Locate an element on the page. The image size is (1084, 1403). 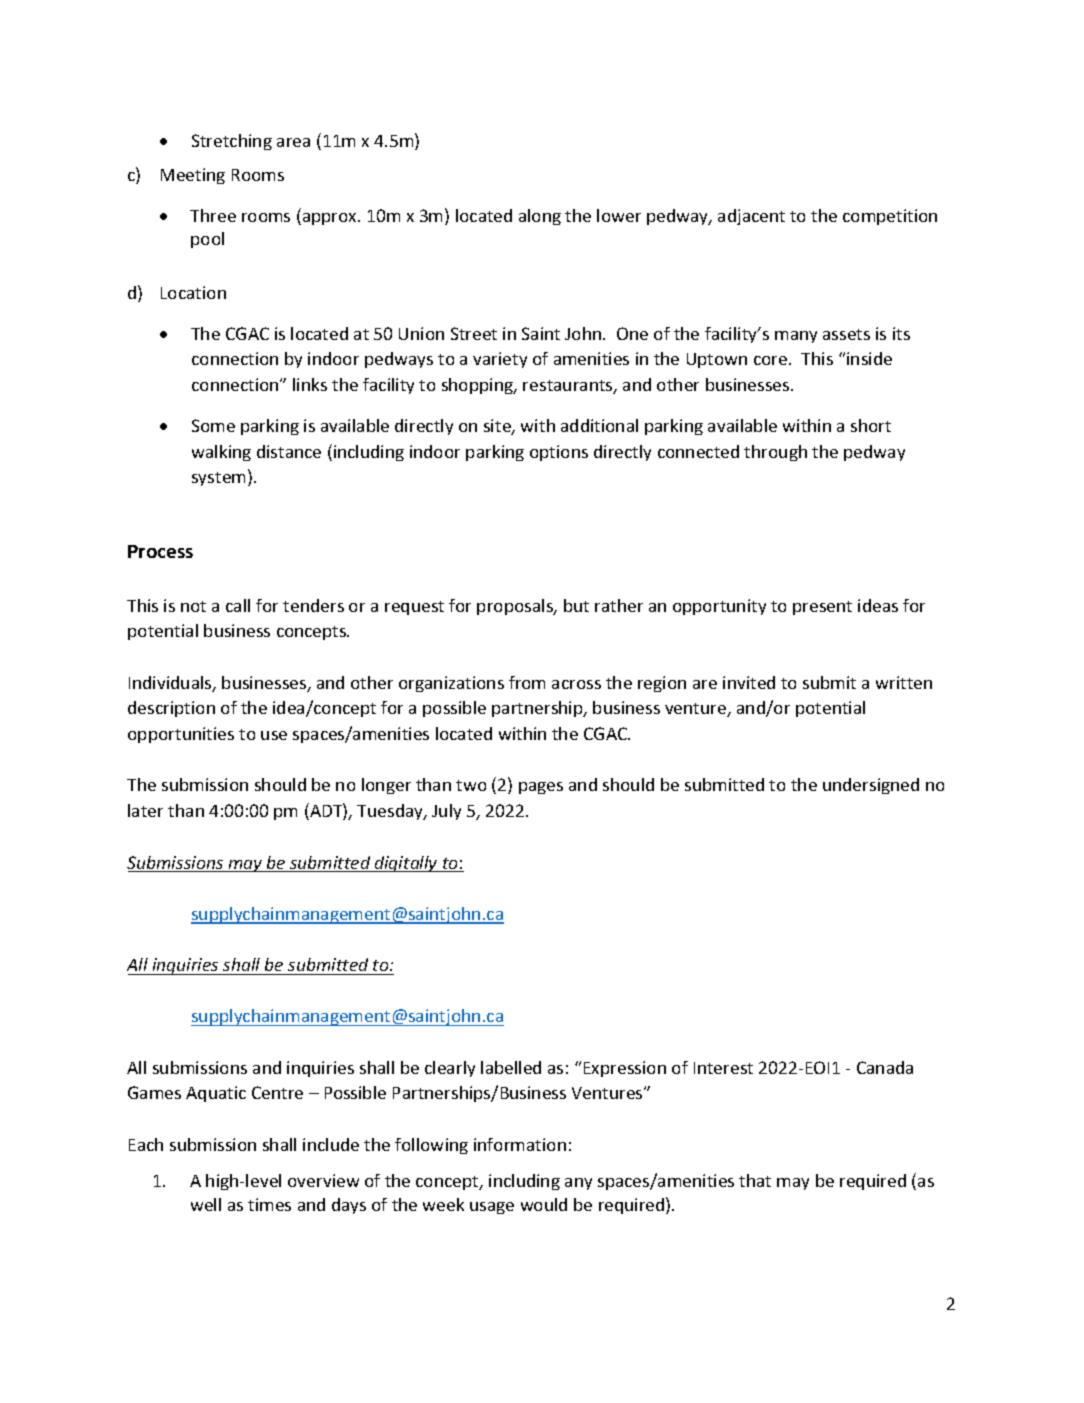
along is located at coordinates (540, 217).
